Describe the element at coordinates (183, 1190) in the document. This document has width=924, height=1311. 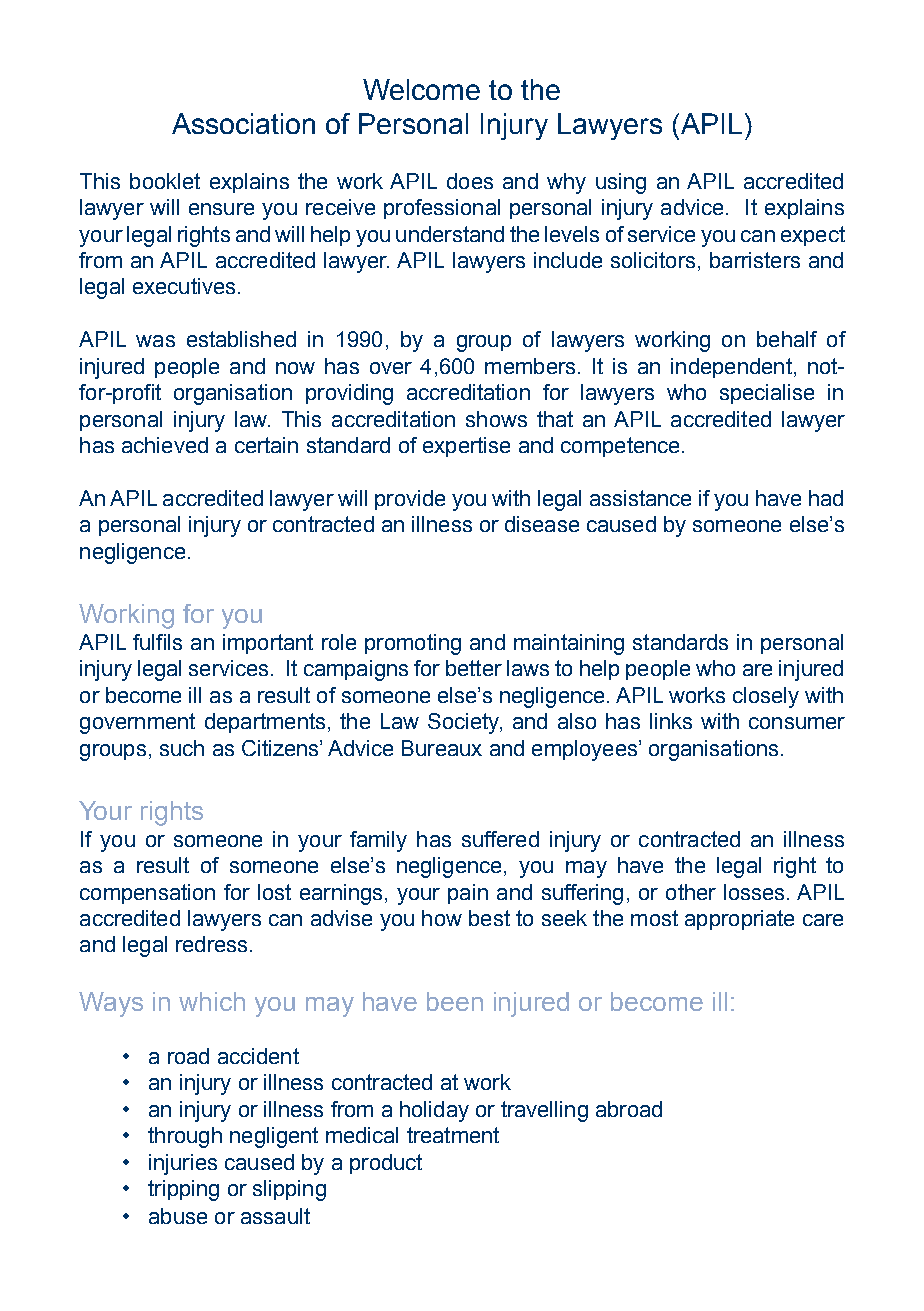
I see `tripping` at that location.
